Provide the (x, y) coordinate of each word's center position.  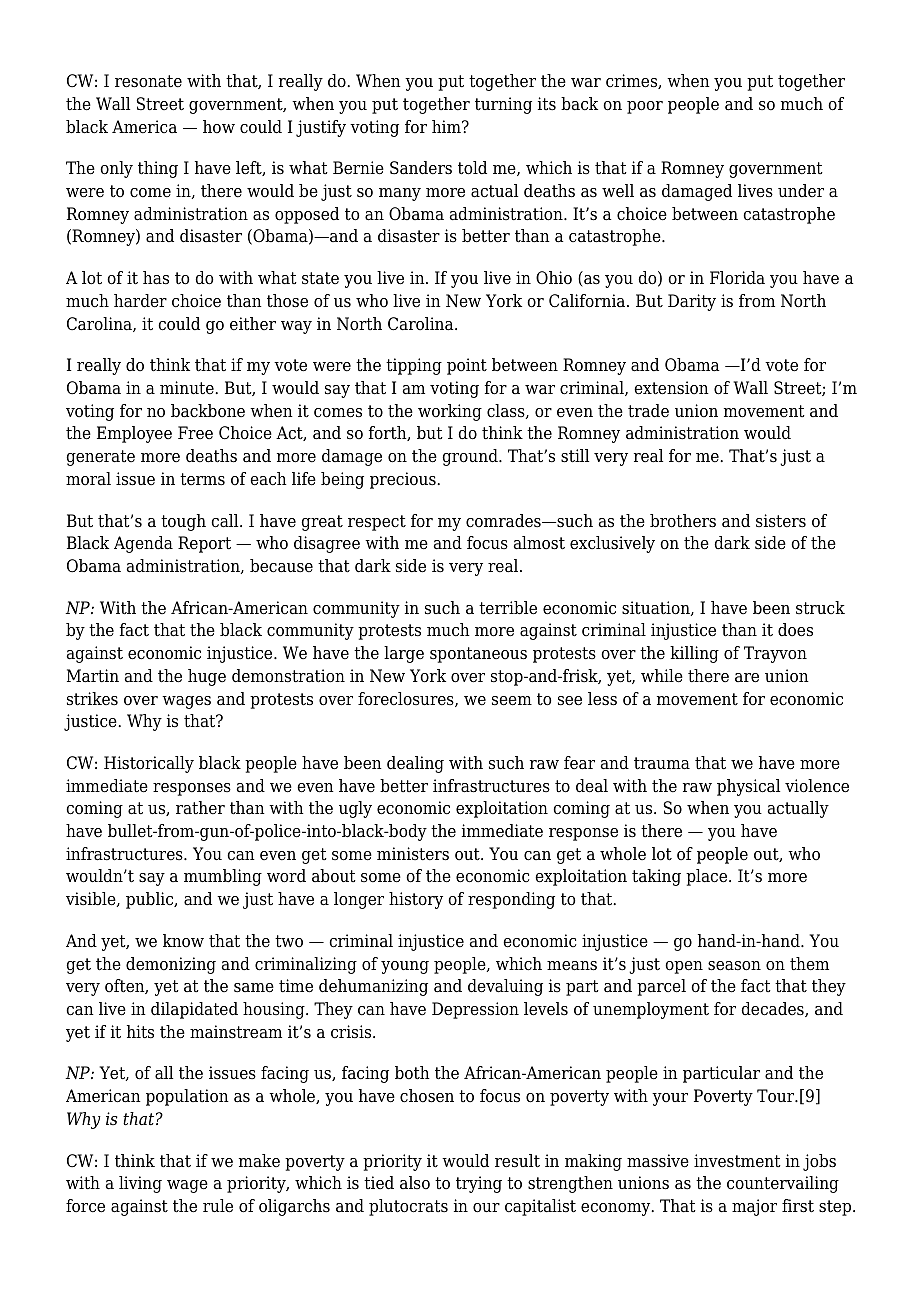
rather (200, 808)
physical (748, 787)
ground (471, 457)
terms (202, 479)
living (140, 1184)
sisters (781, 521)
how (219, 127)
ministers (413, 854)
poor (645, 107)
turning (503, 105)
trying (479, 1184)
